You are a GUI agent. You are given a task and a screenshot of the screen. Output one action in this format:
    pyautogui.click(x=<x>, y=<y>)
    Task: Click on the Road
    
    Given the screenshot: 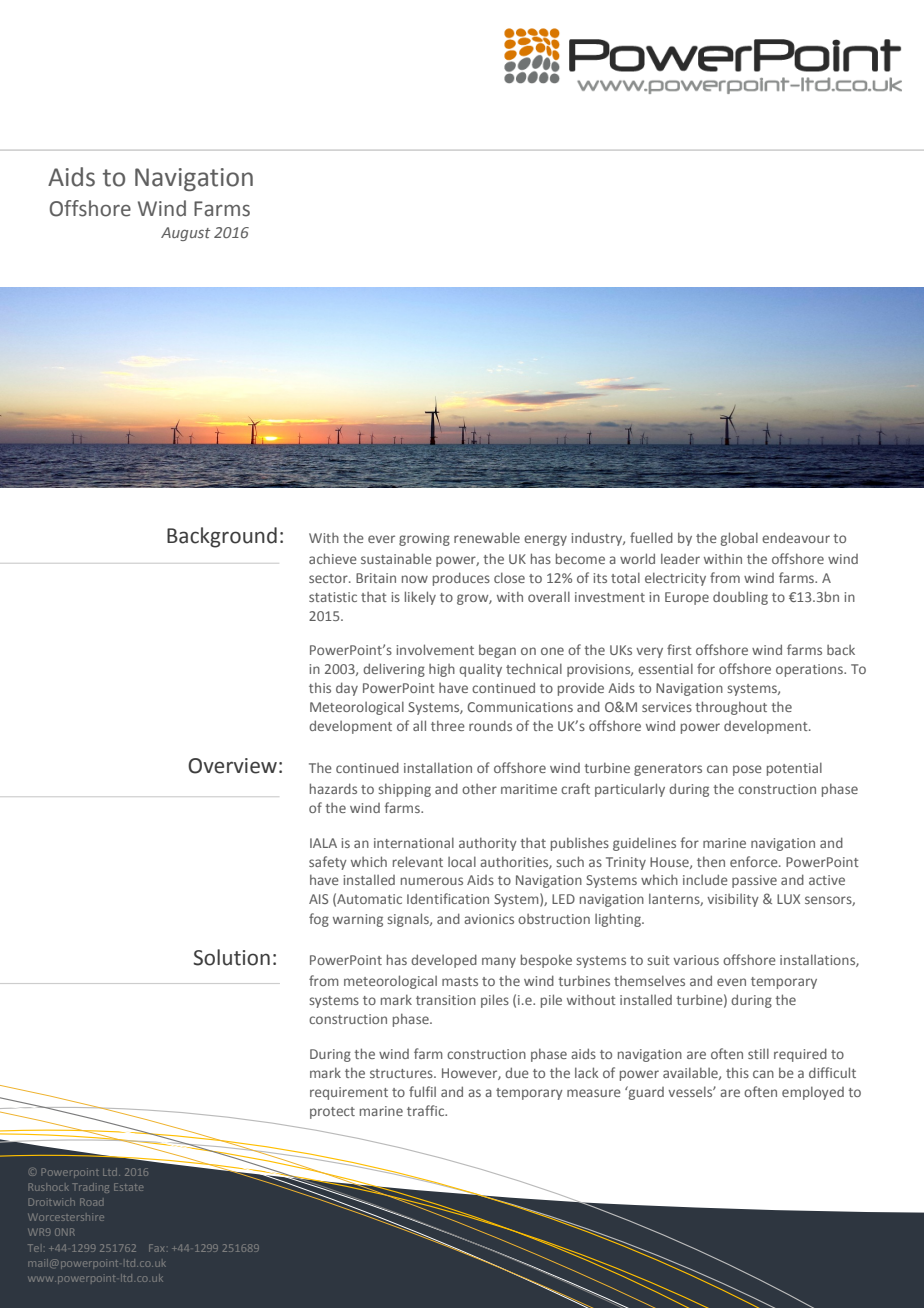 What is the action you would take?
    pyautogui.click(x=91, y=1202)
